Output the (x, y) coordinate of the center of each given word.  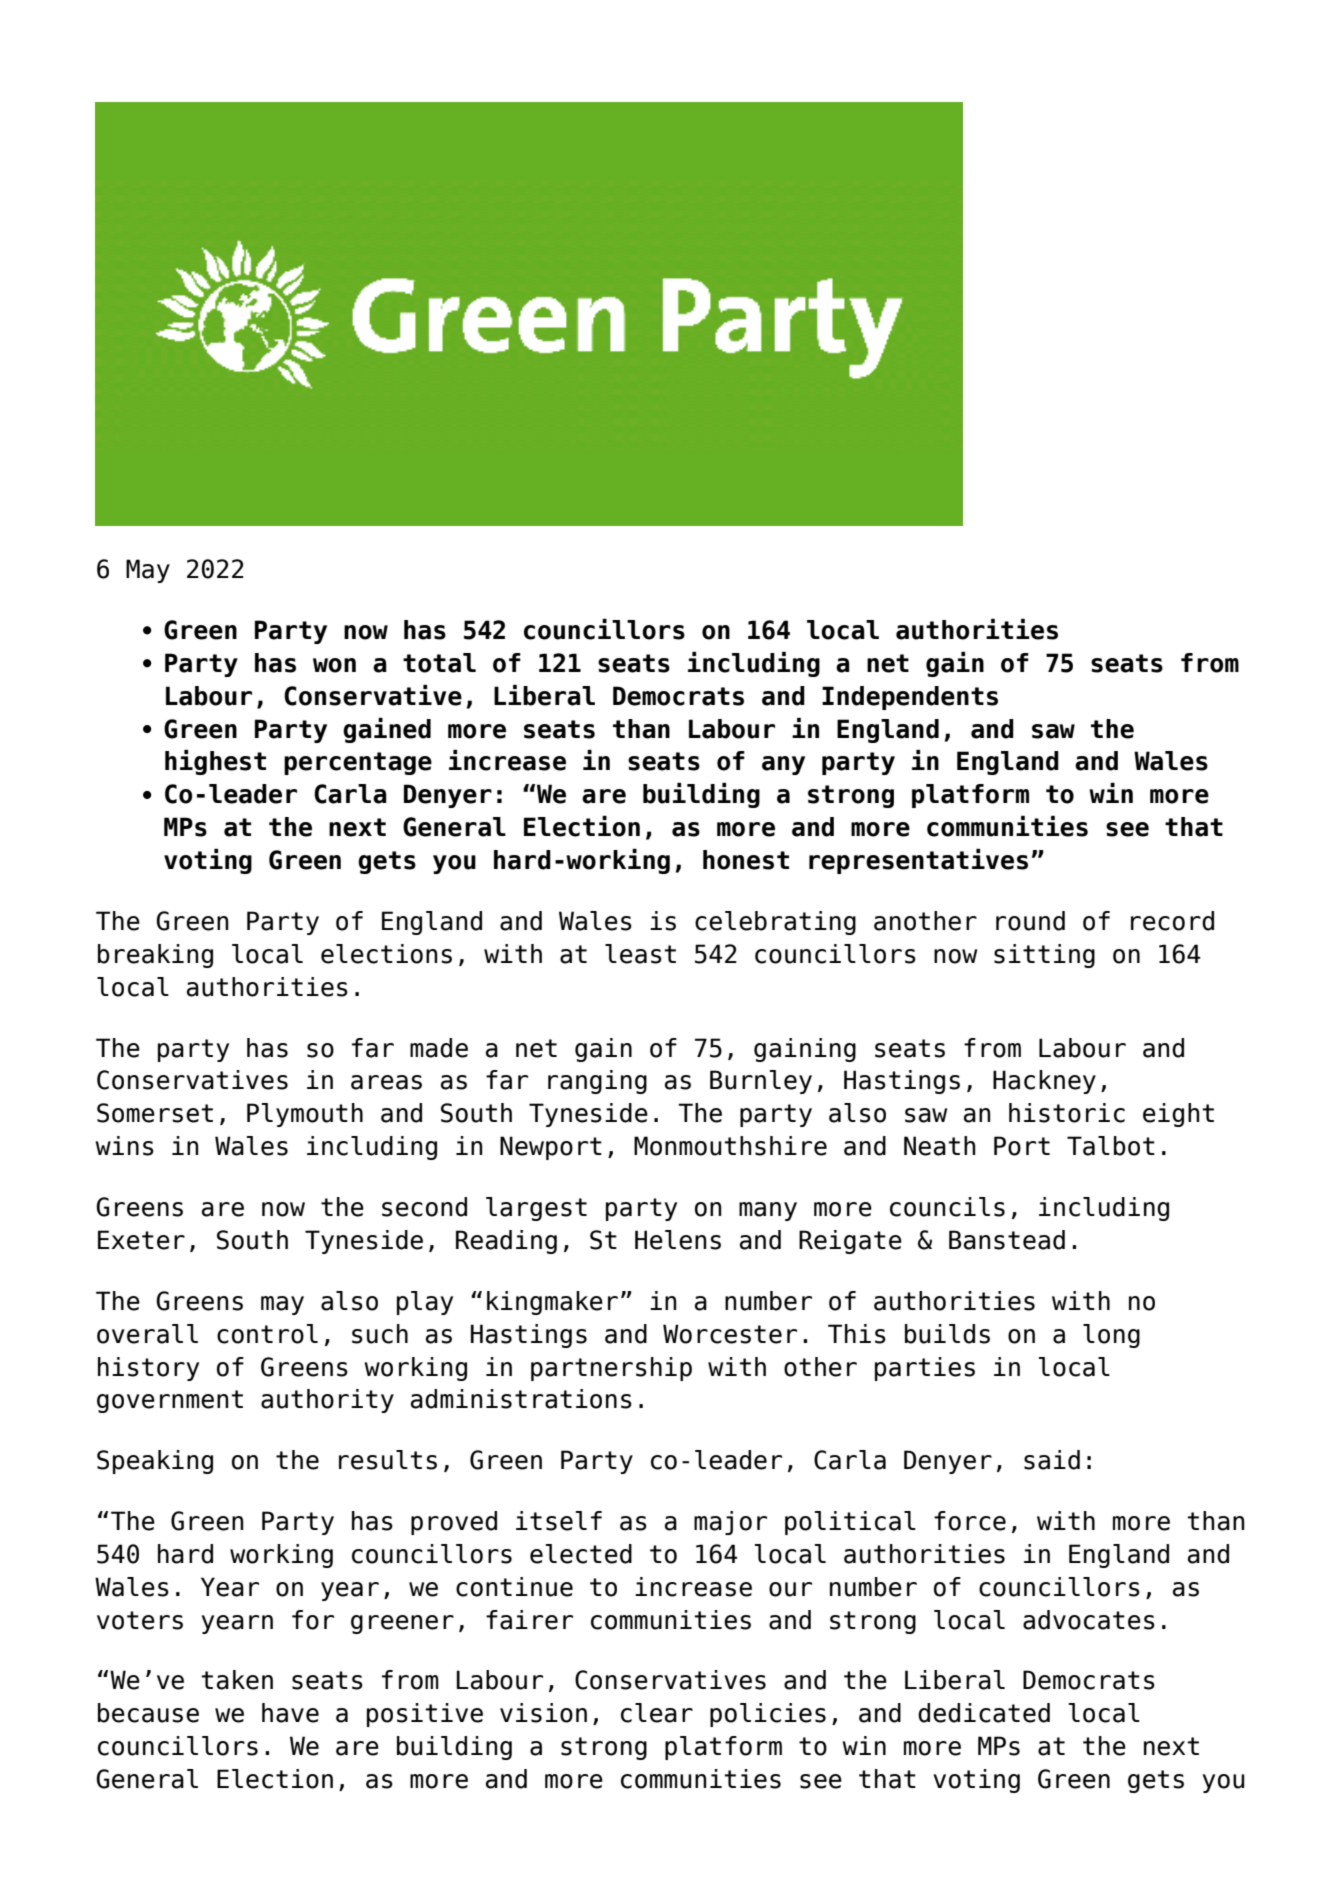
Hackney (1044, 1082)
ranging (597, 1082)
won (334, 665)
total (439, 663)
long (1111, 1336)
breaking (155, 956)
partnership (611, 1369)
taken (237, 1680)
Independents (910, 698)
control (267, 1334)
